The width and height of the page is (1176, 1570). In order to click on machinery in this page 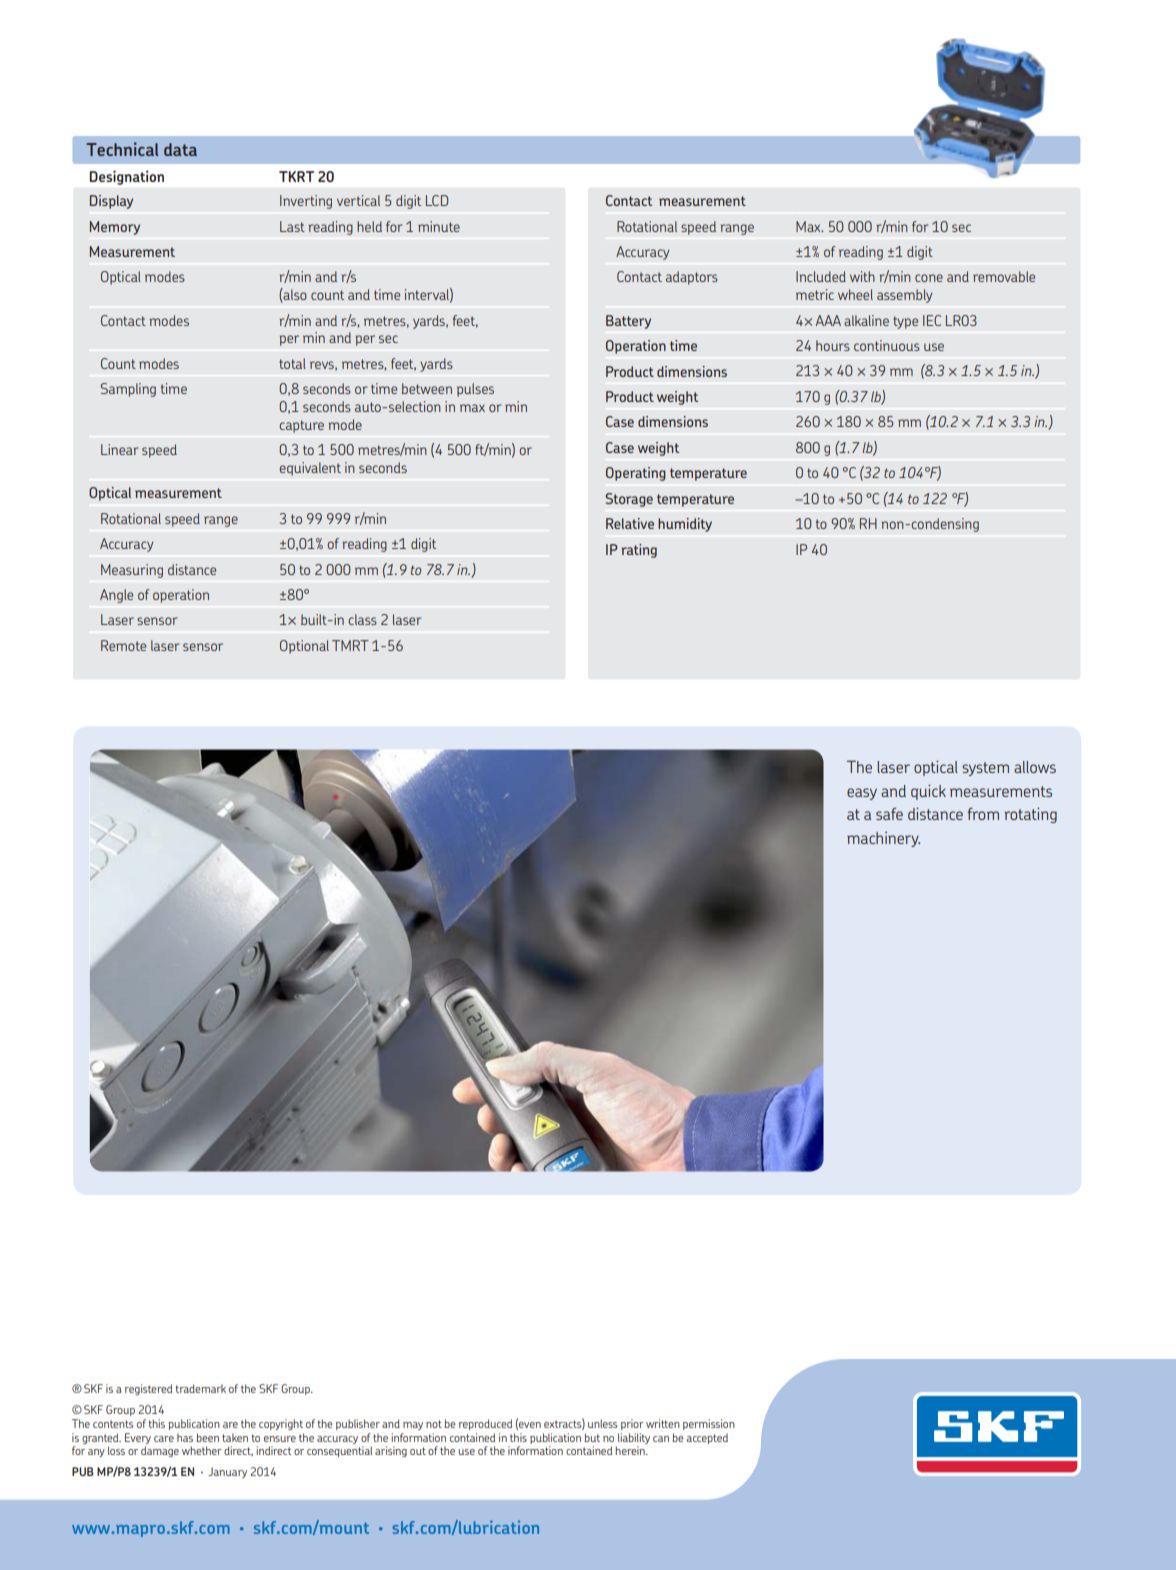, I will do `click(883, 839)`.
